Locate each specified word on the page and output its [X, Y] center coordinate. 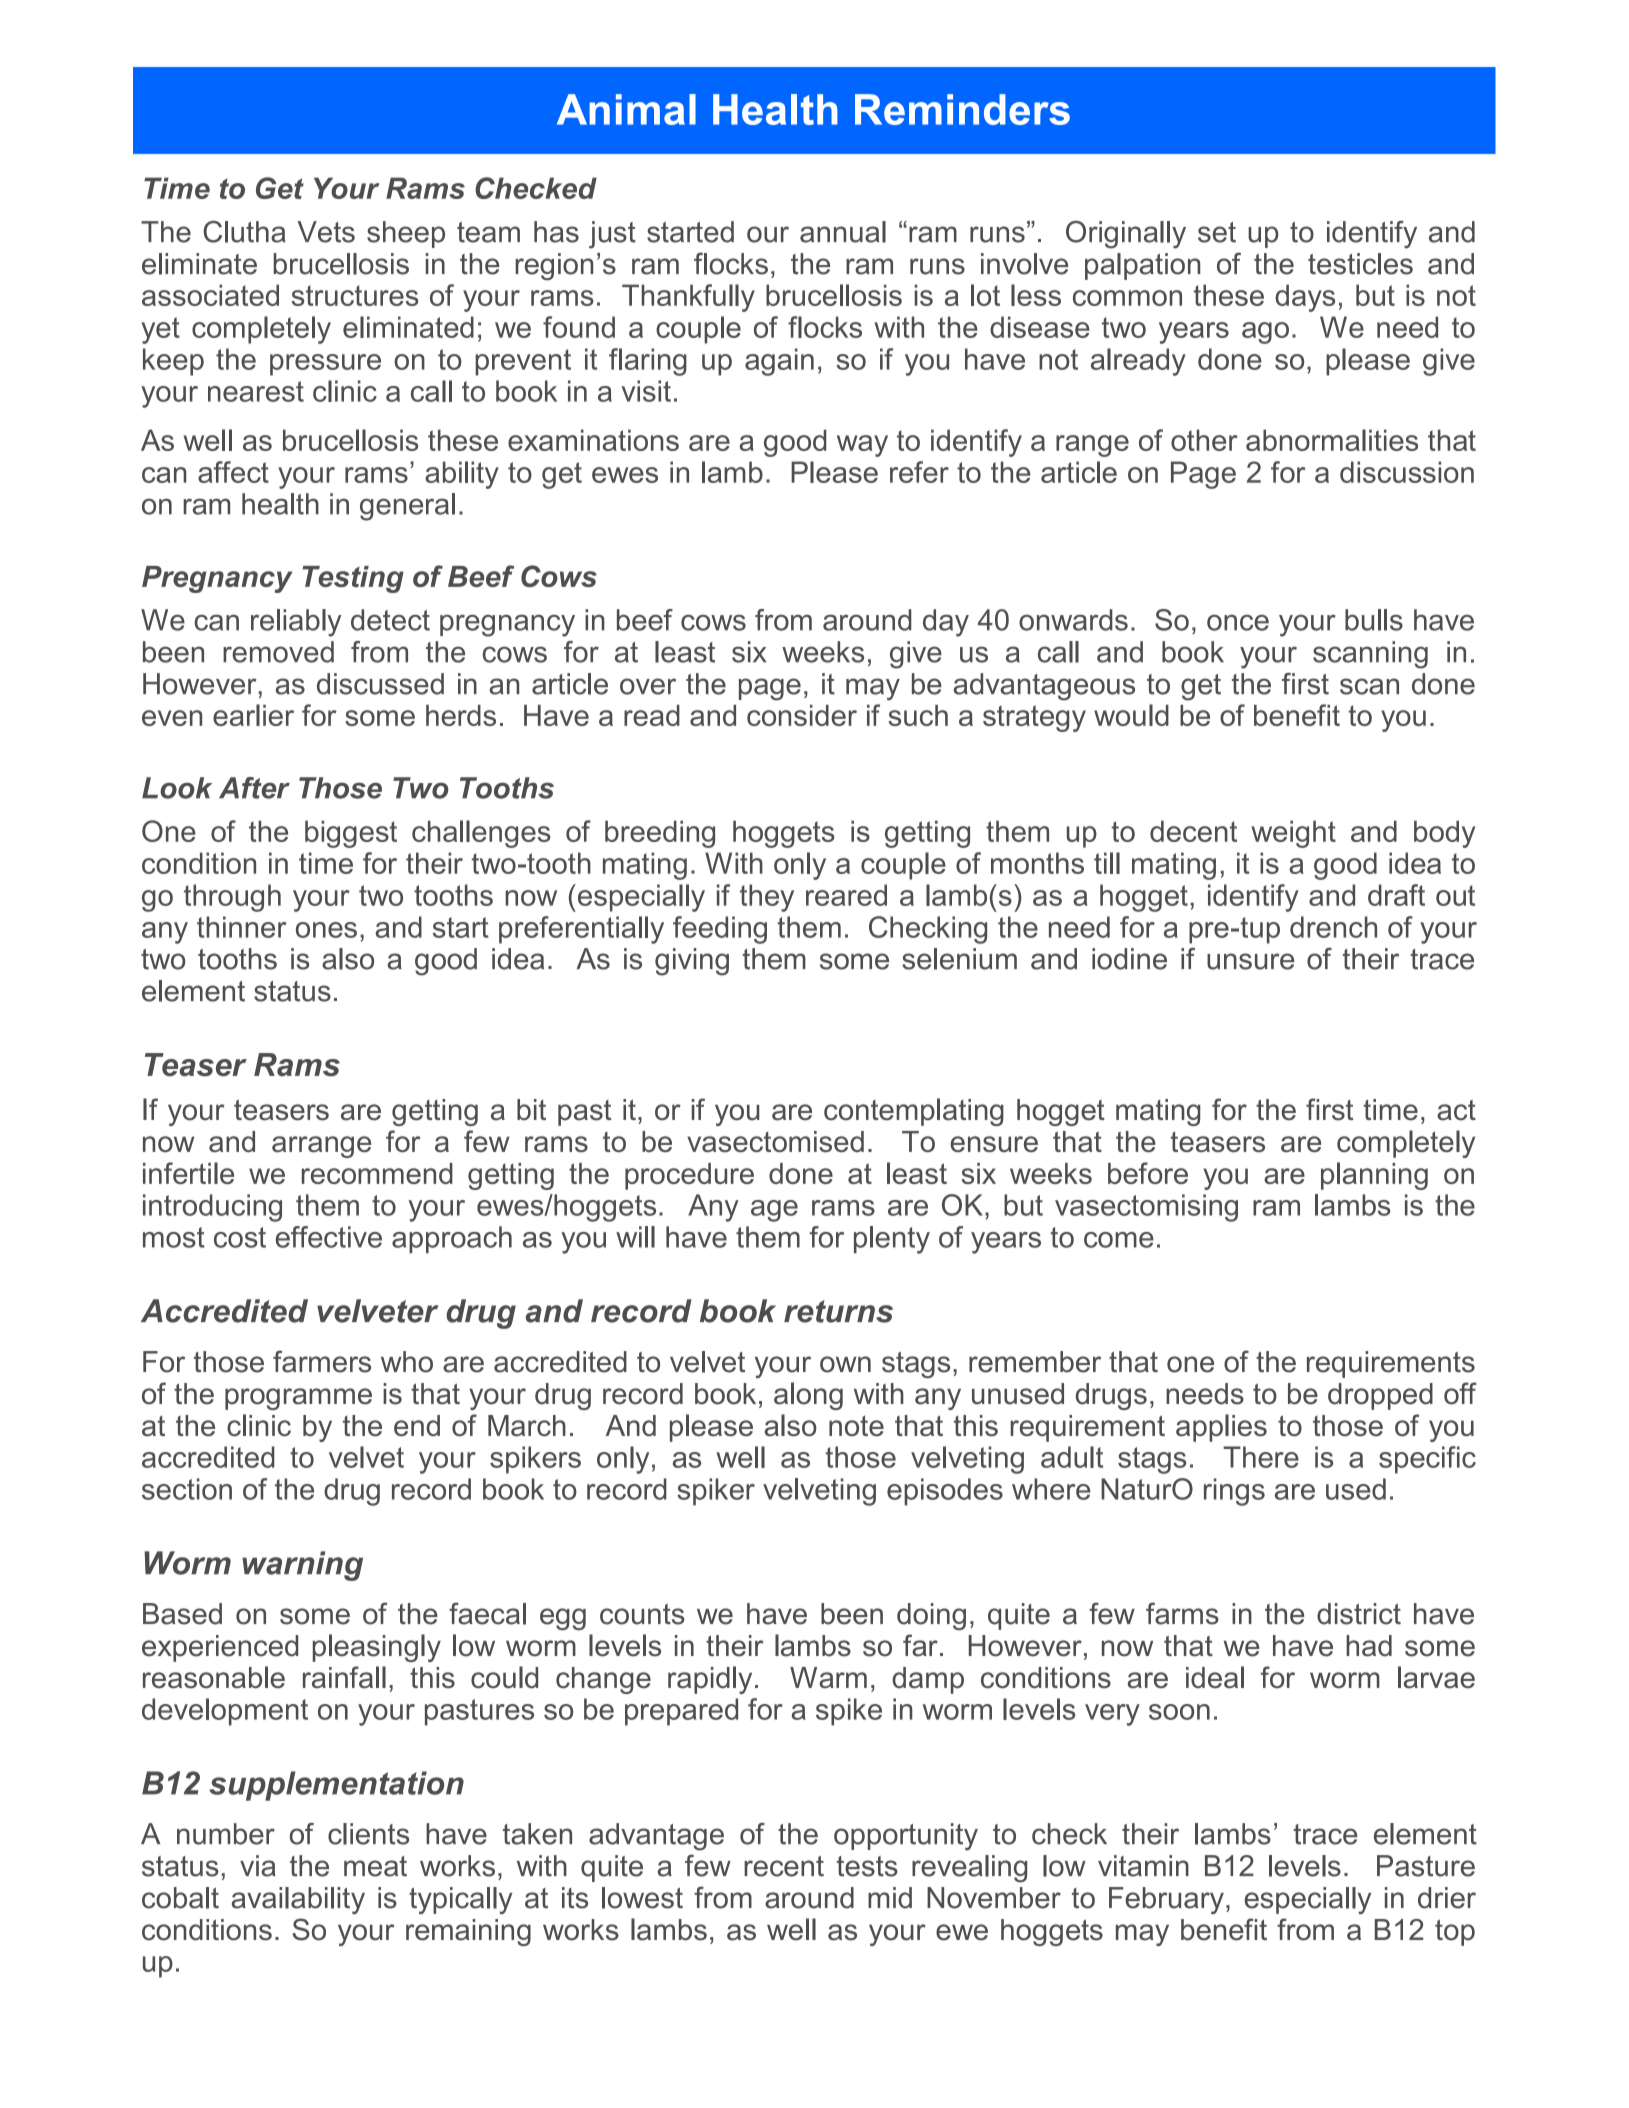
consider [802, 715]
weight [1293, 834]
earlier [253, 715]
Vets [326, 232]
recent [784, 1866]
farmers [322, 1361]
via [258, 1866]
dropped [1380, 1396]
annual [843, 232]
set [1217, 232]
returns [838, 1311]
